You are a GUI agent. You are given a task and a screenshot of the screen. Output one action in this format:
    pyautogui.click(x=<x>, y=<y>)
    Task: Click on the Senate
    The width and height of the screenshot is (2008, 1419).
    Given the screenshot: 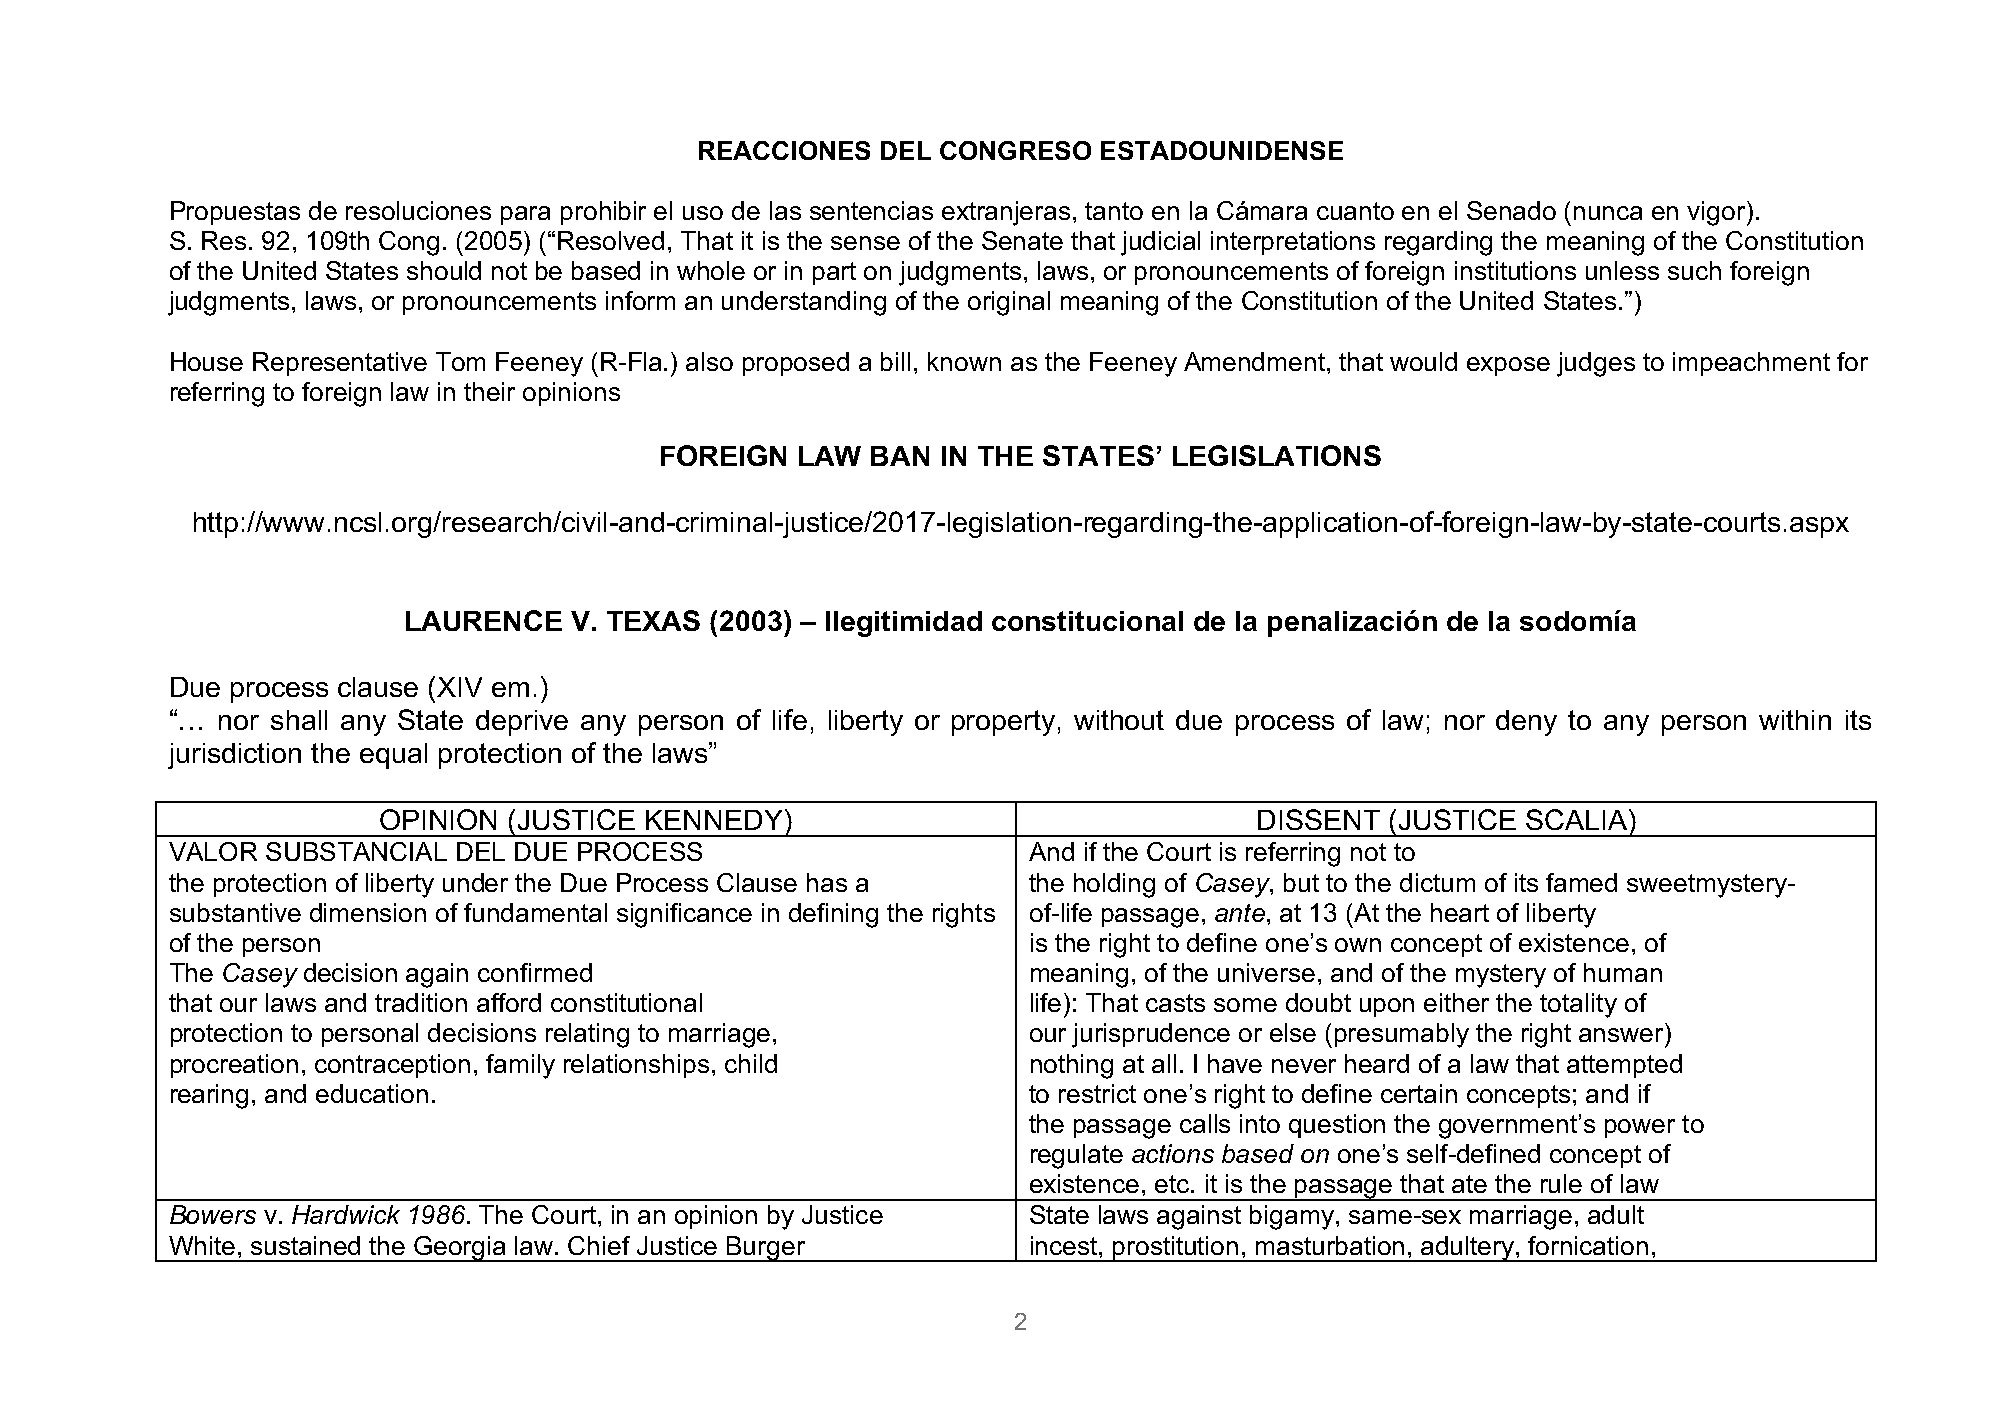 What is the action you would take?
    pyautogui.click(x=1022, y=240)
